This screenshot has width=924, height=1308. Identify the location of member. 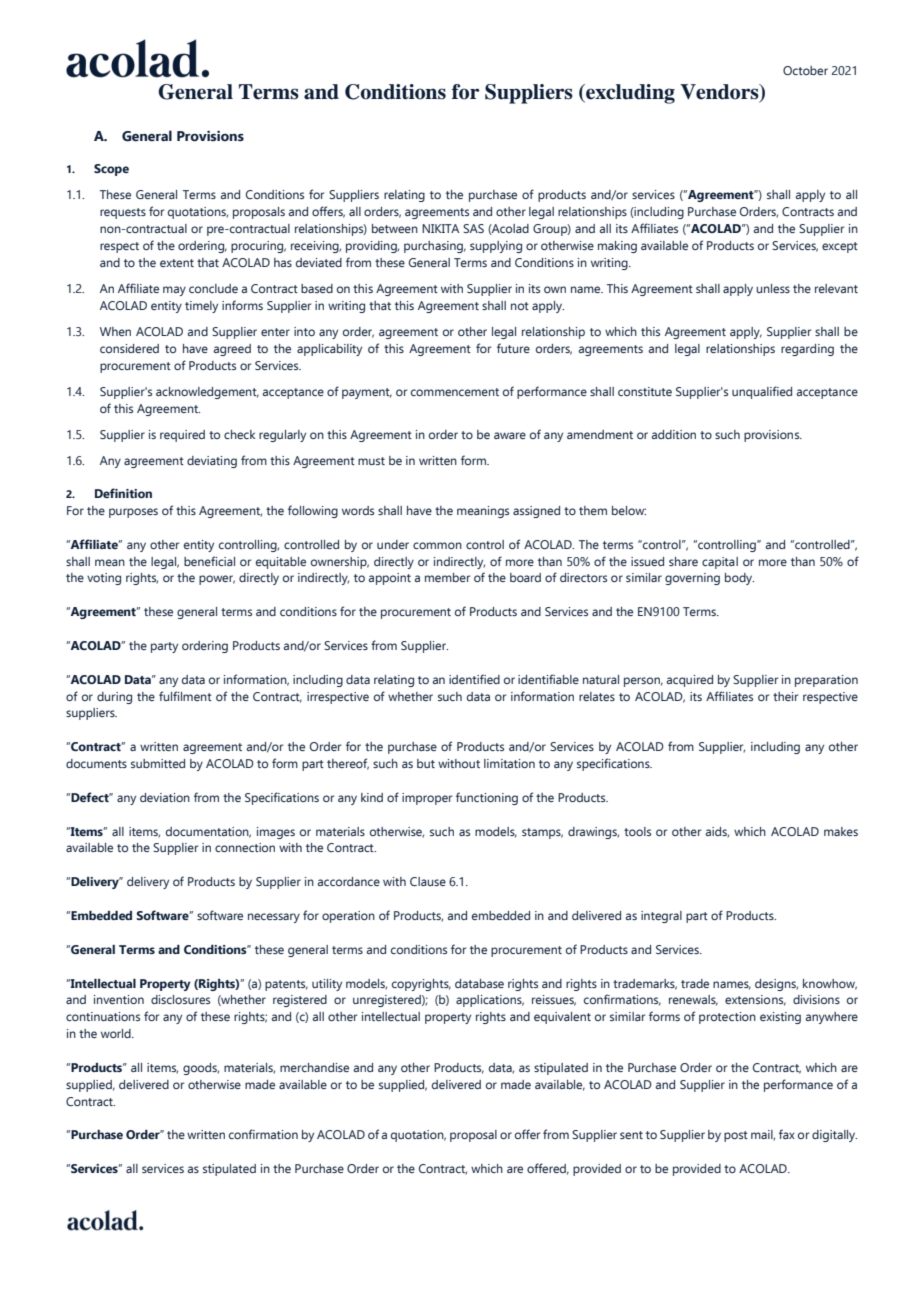
(448, 577).
